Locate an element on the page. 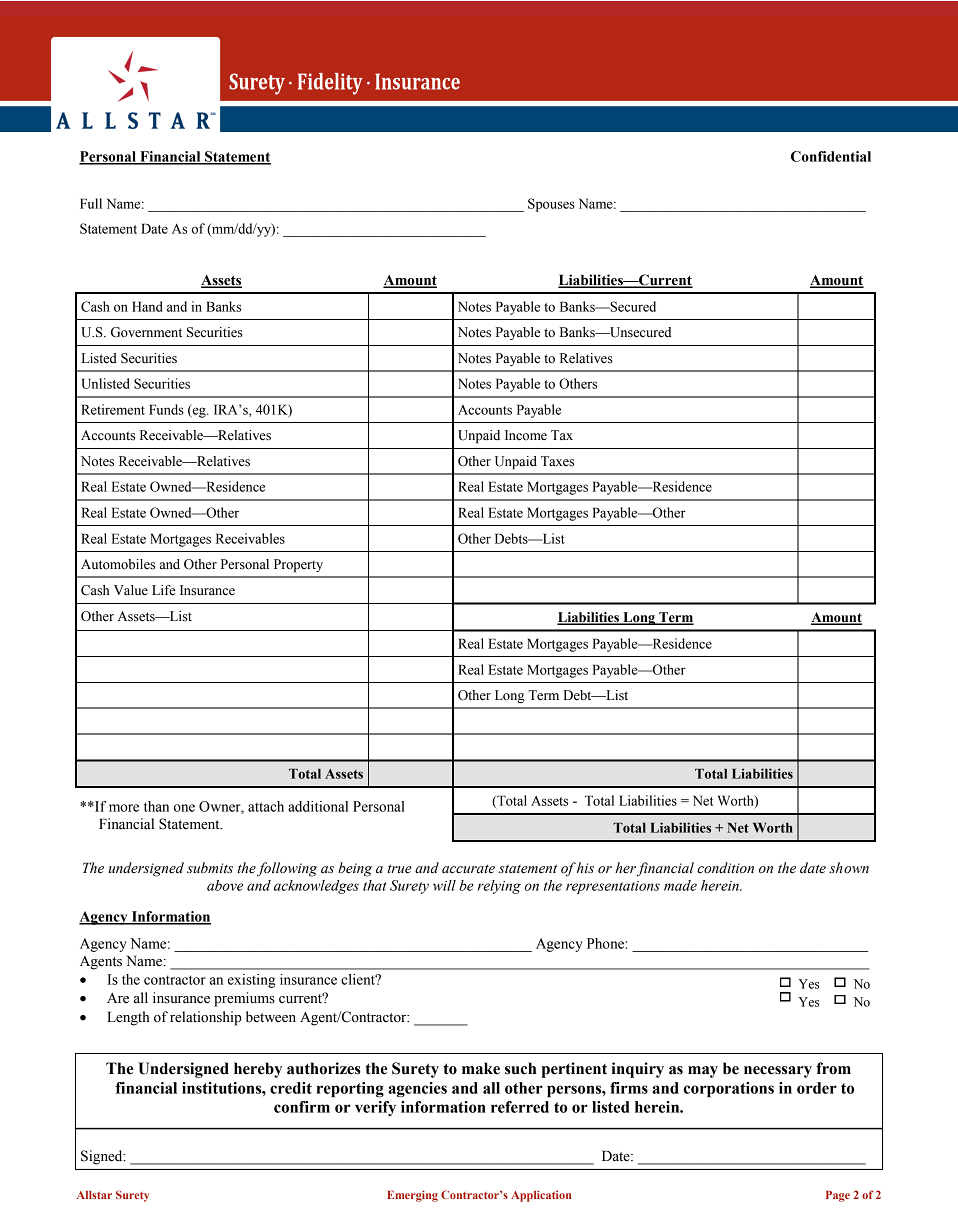  Spouses is located at coordinates (551, 205).
